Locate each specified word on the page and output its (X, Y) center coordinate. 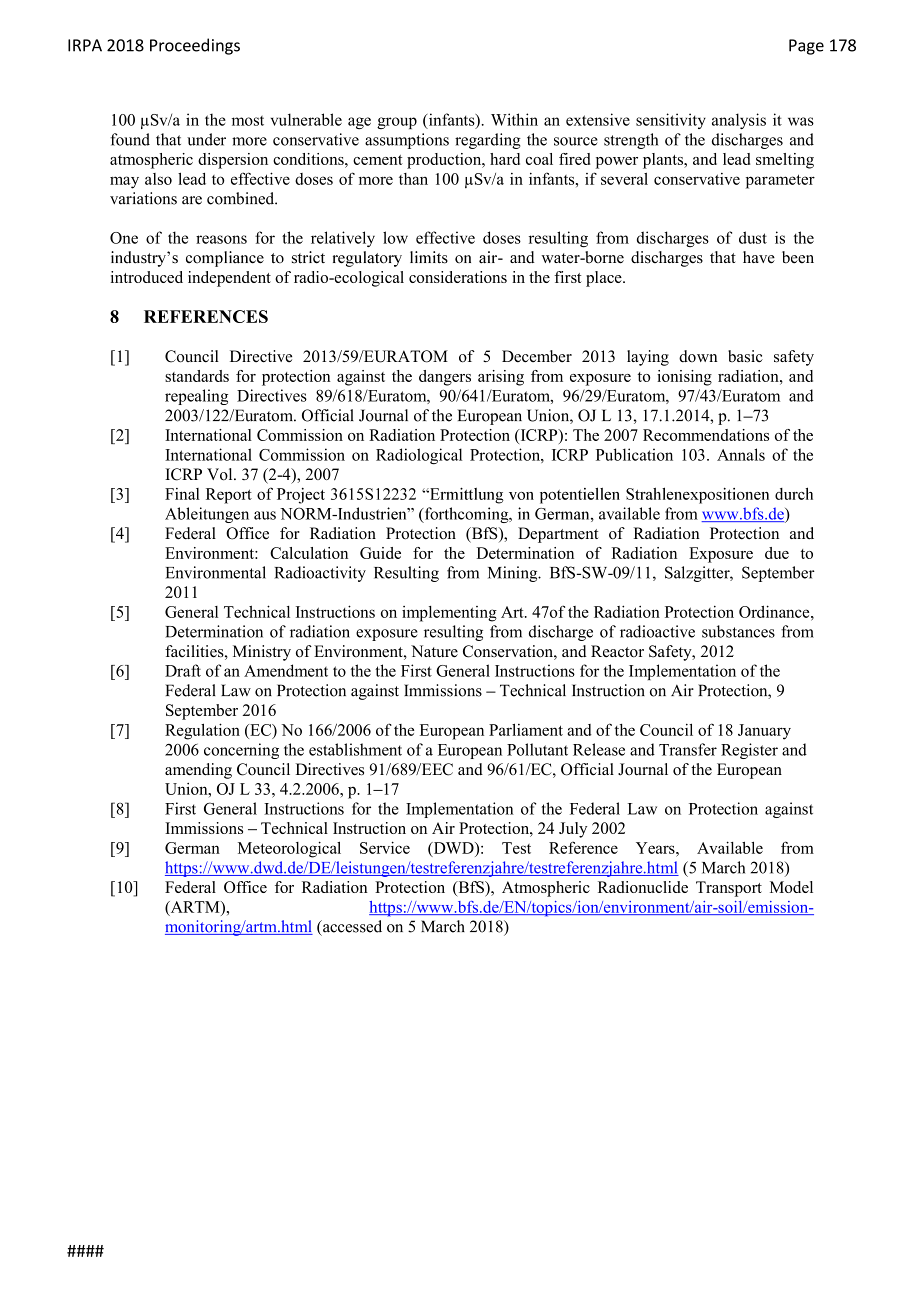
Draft (183, 670)
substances (738, 631)
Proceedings (195, 46)
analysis (739, 121)
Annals (741, 454)
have (759, 257)
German (192, 848)
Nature (434, 651)
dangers (445, 378)
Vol (221, 474)
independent (229, 279)
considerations (458, 277)
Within (514, 119)
